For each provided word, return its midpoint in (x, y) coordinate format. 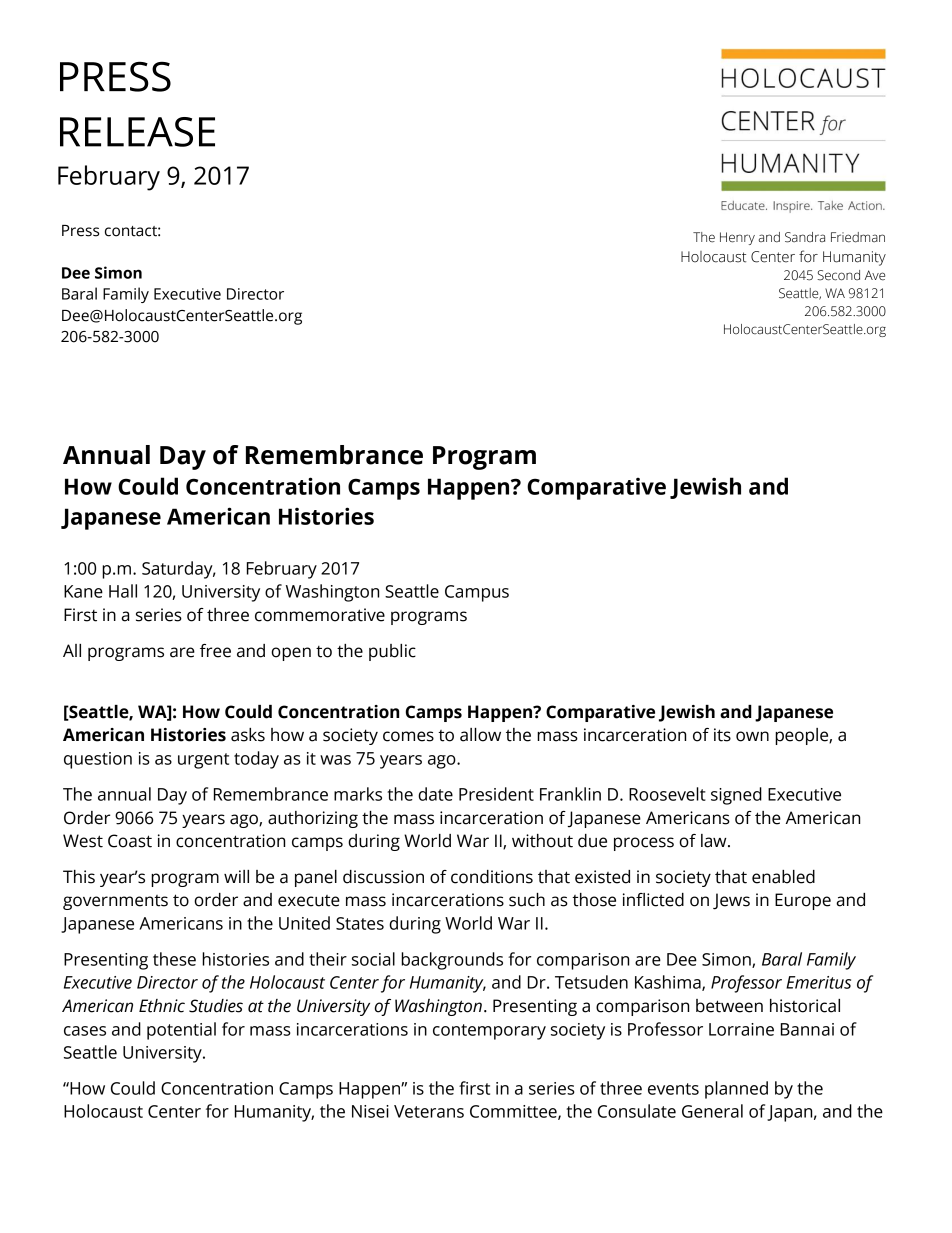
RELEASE (137, 132)
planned (736, 1090)
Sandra (805, 237)
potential (181, 1031)
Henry (737, 238)
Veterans (429, 1111)
